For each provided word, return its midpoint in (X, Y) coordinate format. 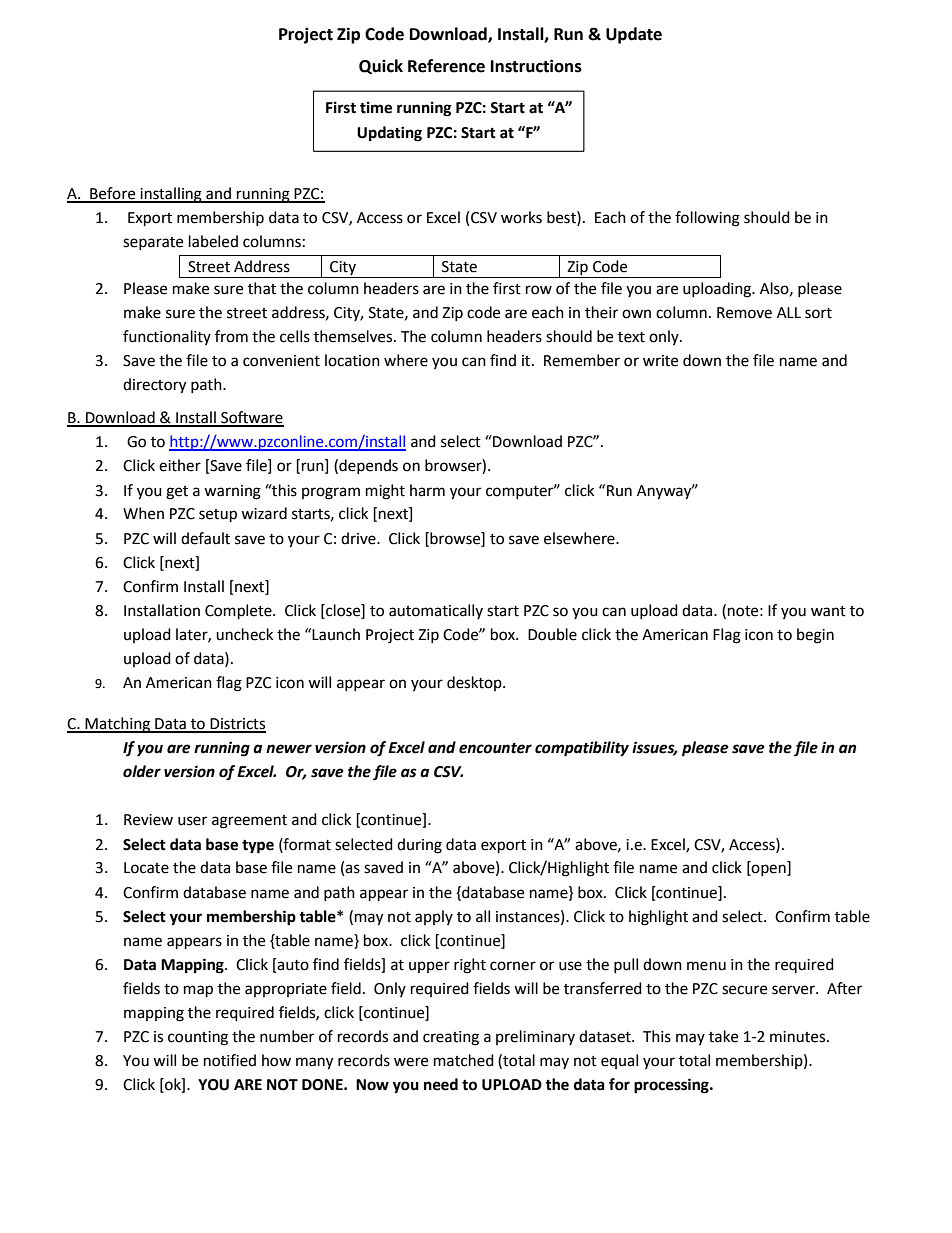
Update (634, 35)
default (205, 538)
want (828, 611)
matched (464, 1060)
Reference (446, 66)
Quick (381, 66)
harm (427, 490)
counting (198, 1038)
